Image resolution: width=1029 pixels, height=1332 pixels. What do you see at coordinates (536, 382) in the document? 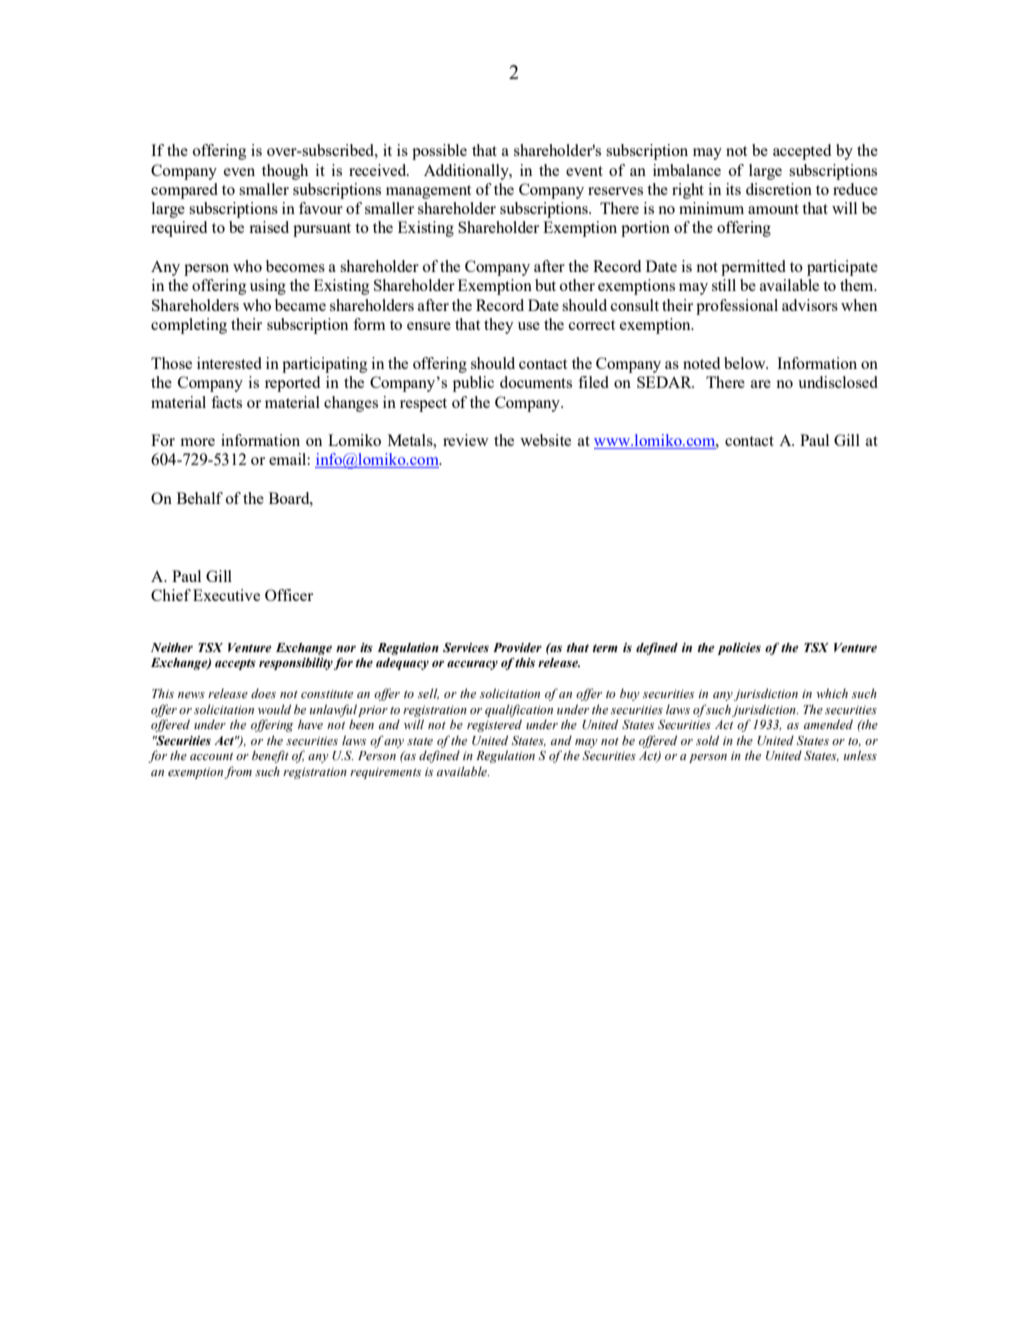
I see `documents` at bounding box center [536, 382].
